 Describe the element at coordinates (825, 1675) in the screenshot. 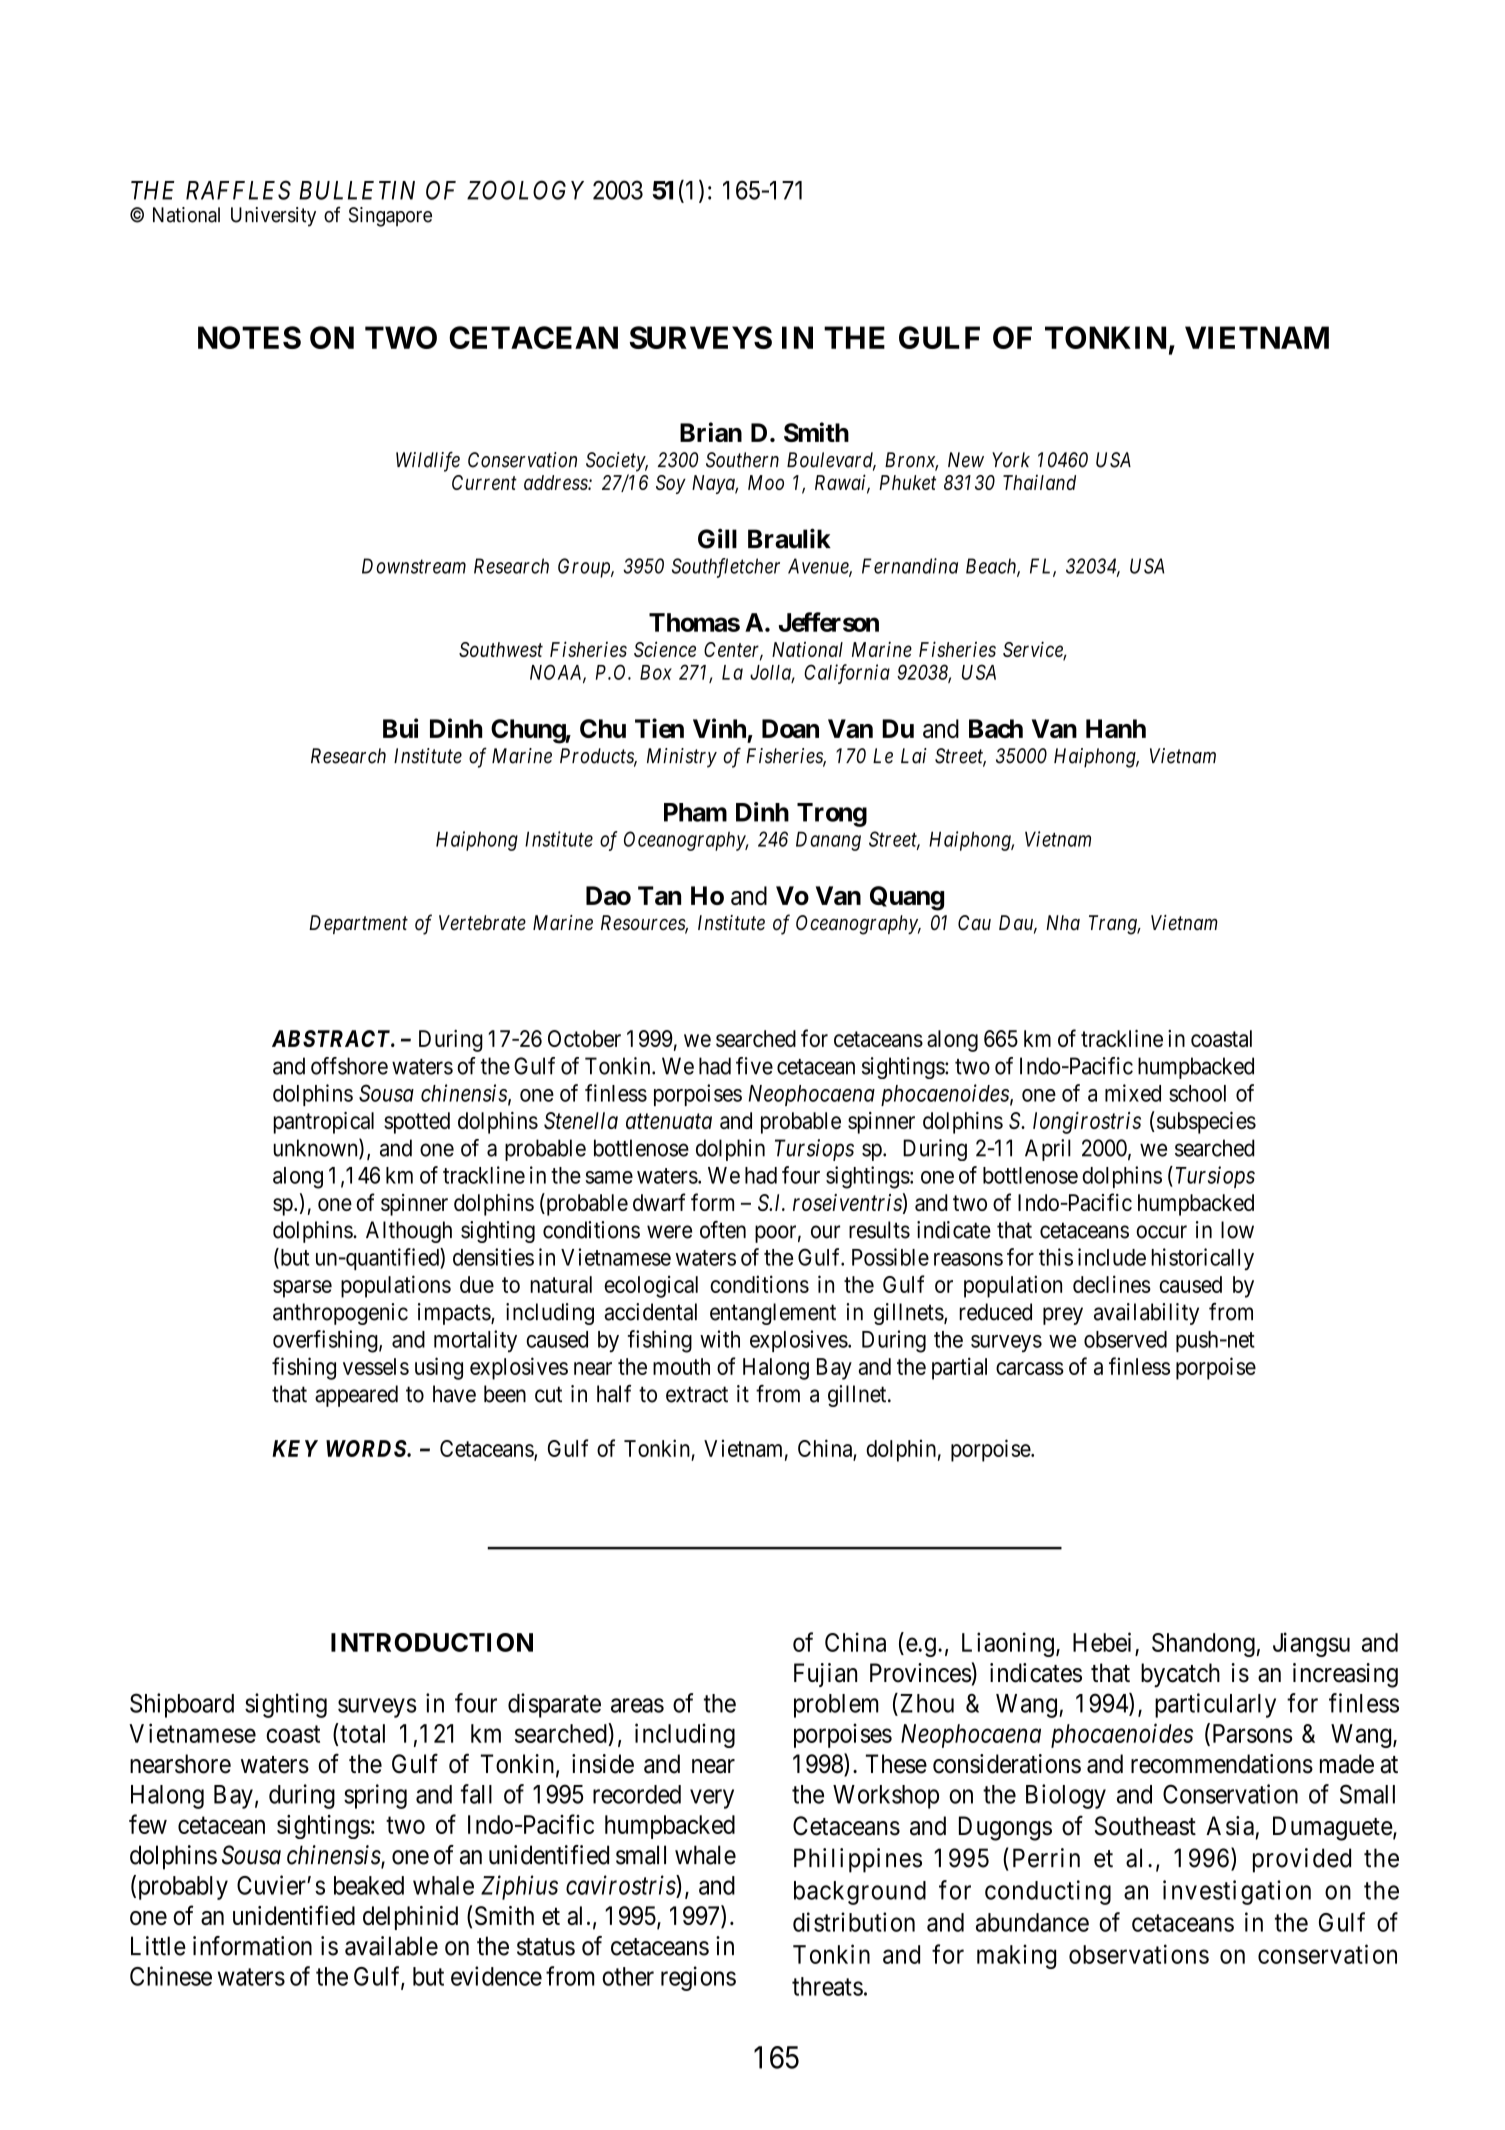

I see `Fujian` at that location.
